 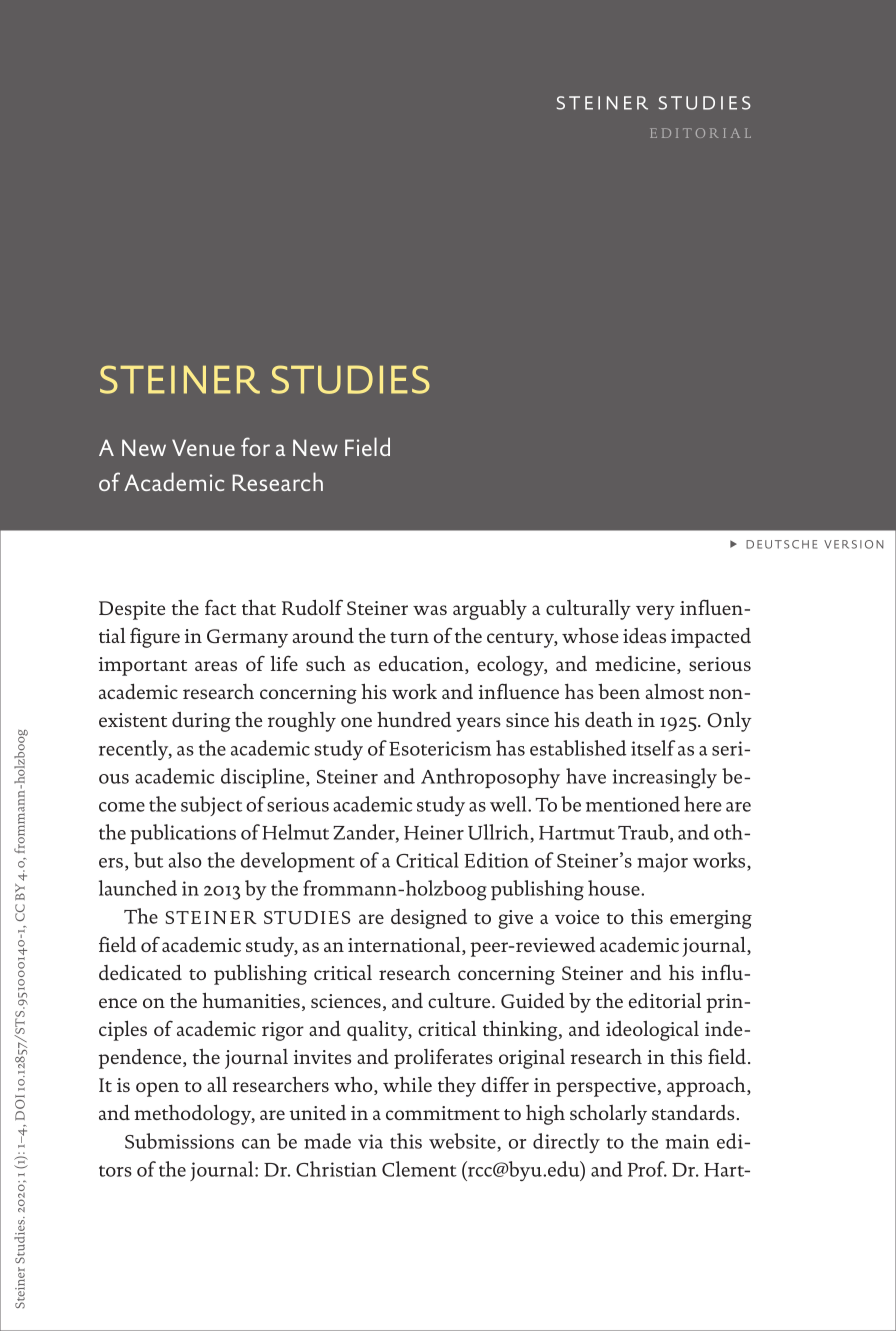 I want to click on areas, so click(x=216, y=666).
